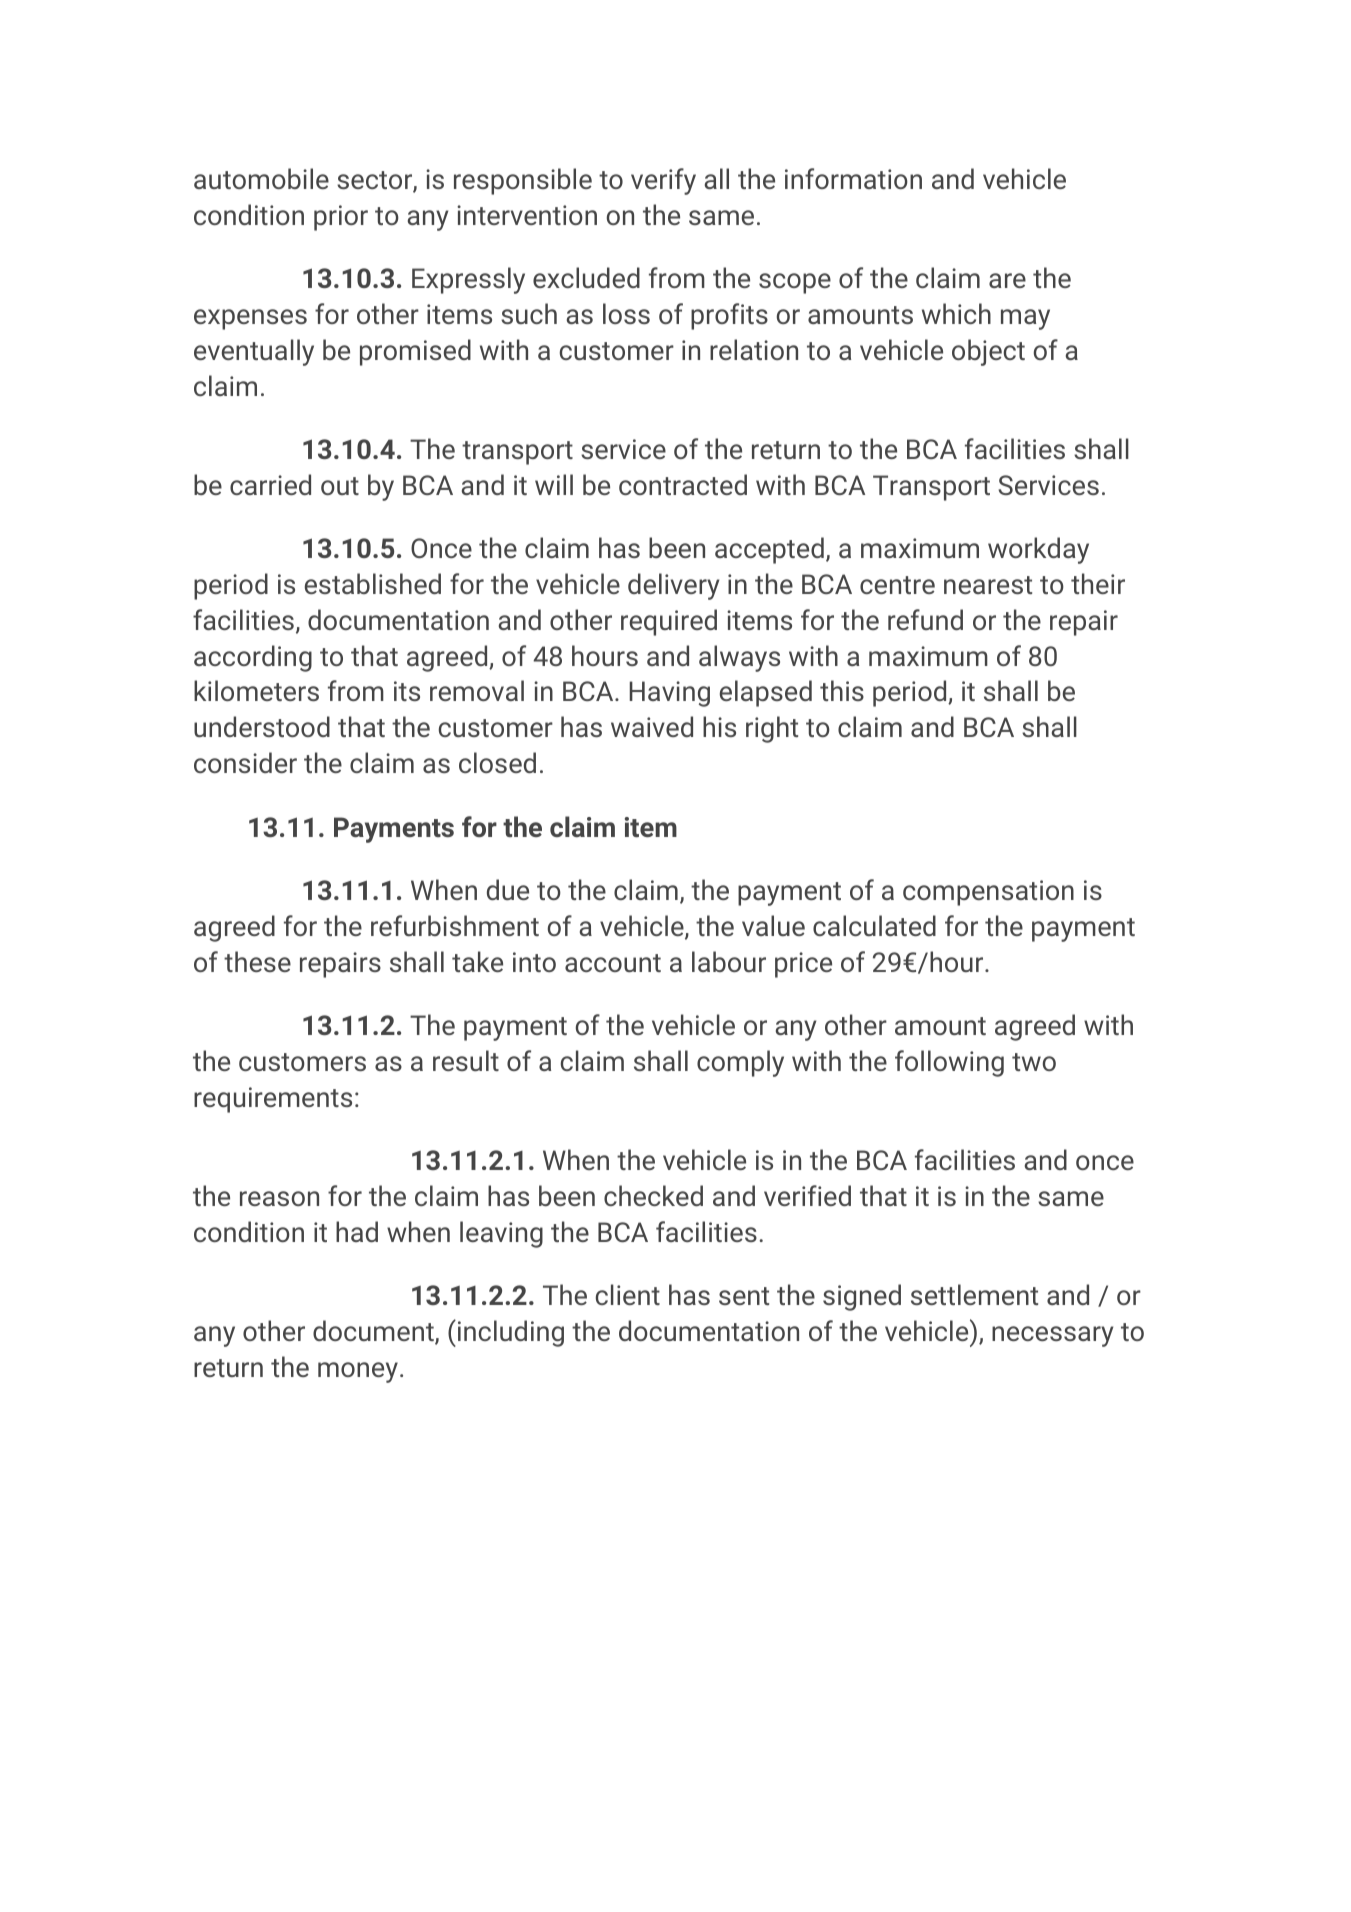  Describe the element at coordinates (341, 218) in the document. I see `prior` at that location.
